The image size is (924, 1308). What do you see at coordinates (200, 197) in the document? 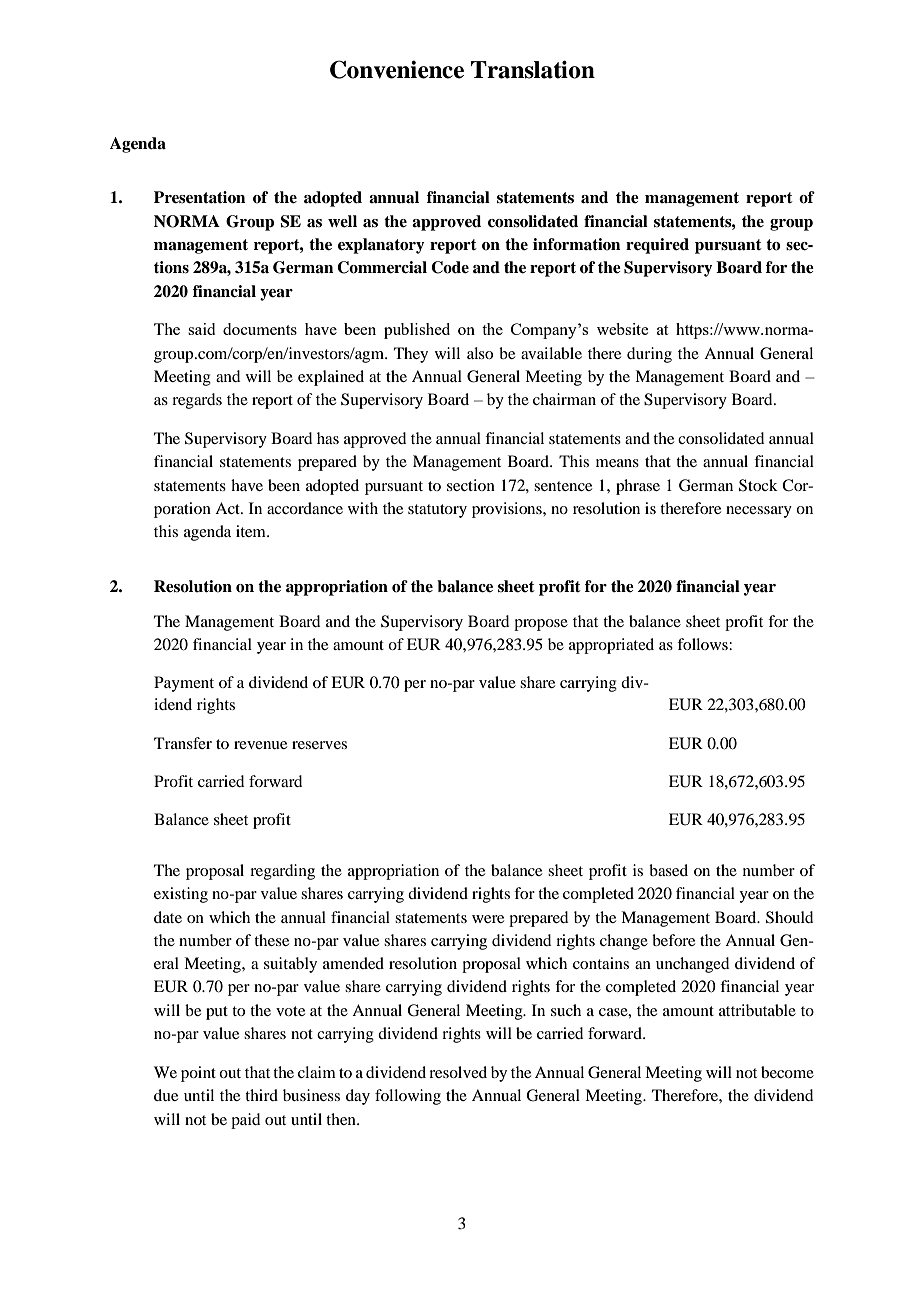
I see `Presentation` at bounding box center [200, 197].
